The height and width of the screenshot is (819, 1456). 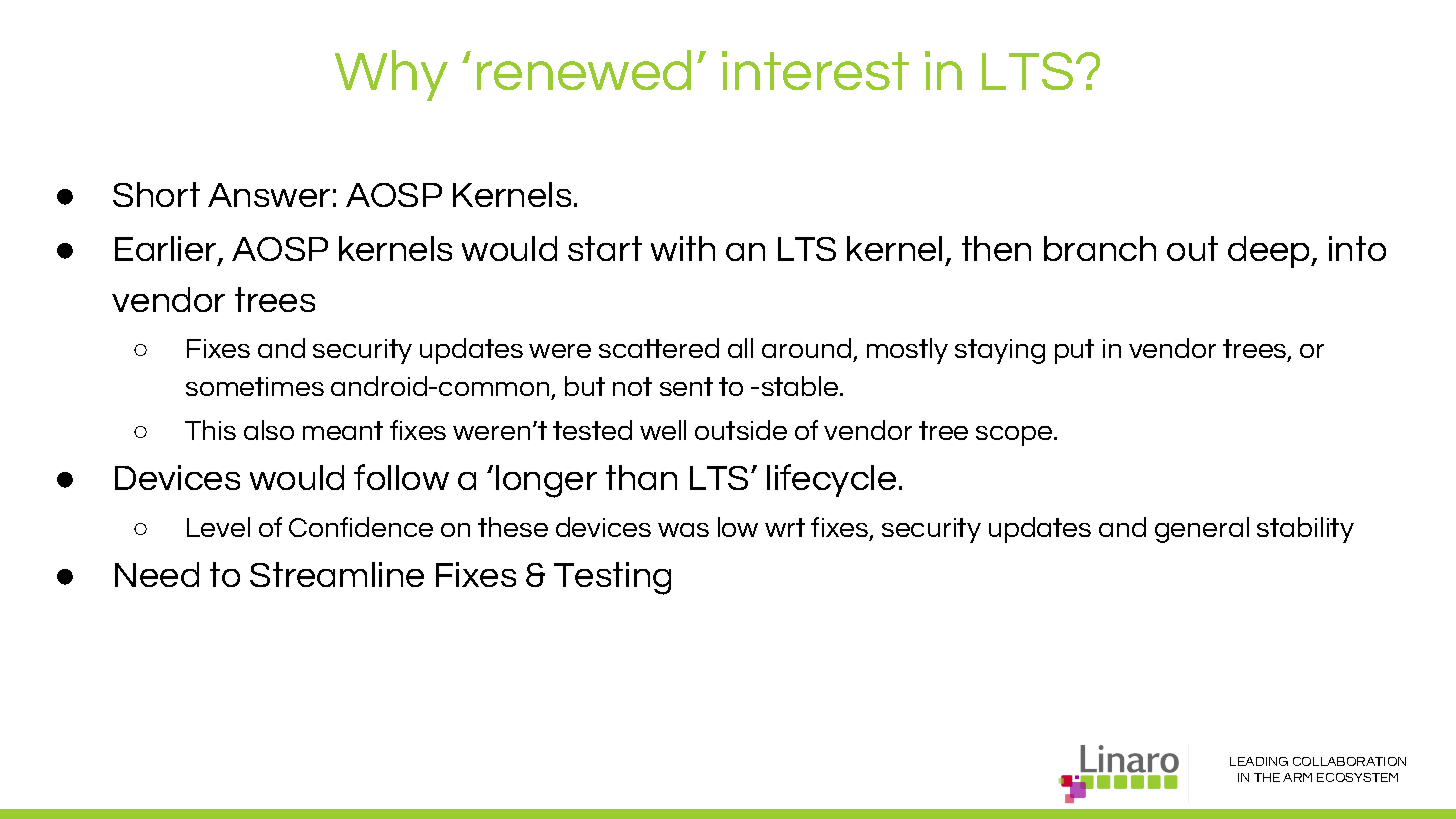 What do you see at coordinates (269, 430) in the screenshot?
I see `also` at bounding box center [269, 430].
